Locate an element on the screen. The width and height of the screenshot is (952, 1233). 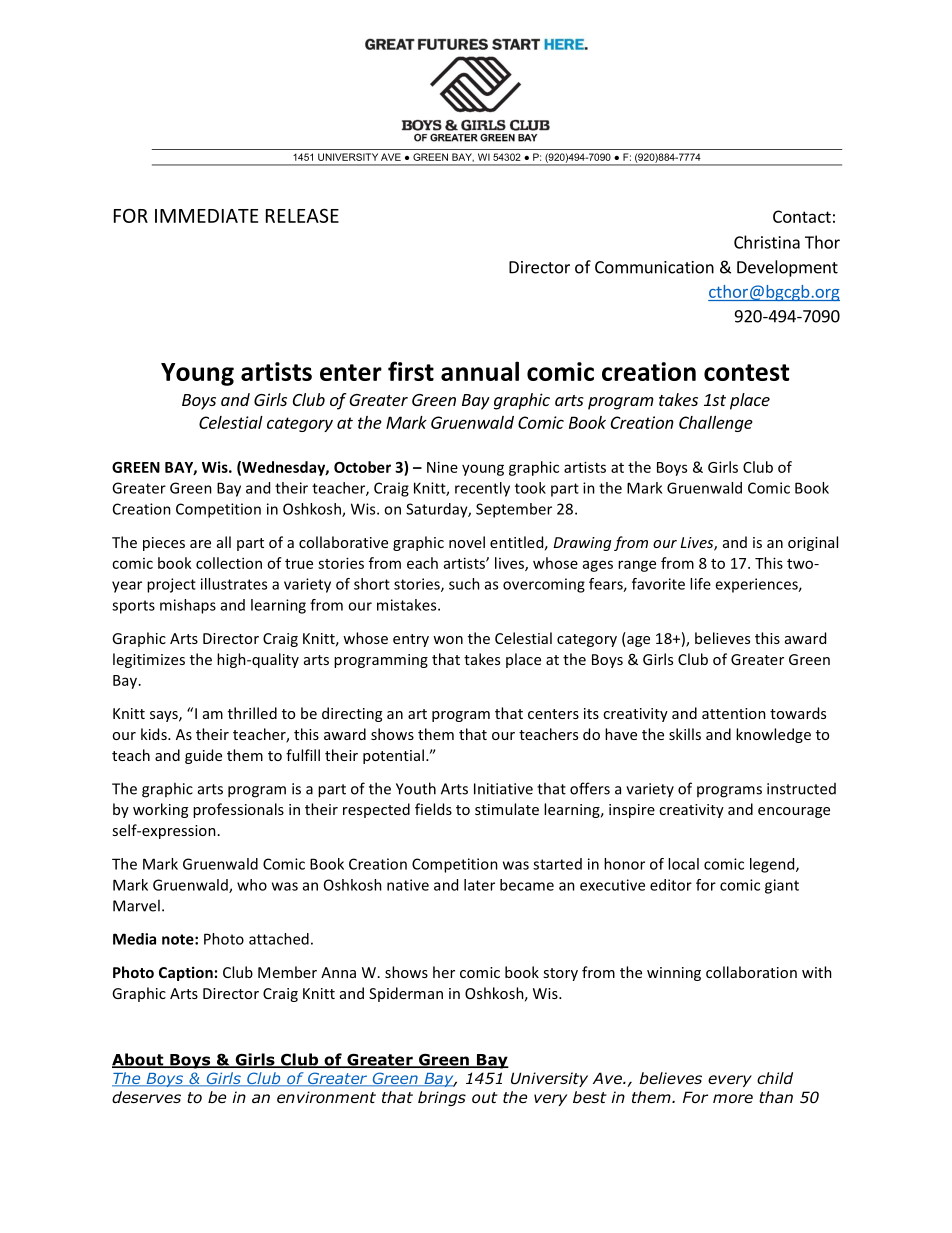
About is located at coordinates (139, 1060).
